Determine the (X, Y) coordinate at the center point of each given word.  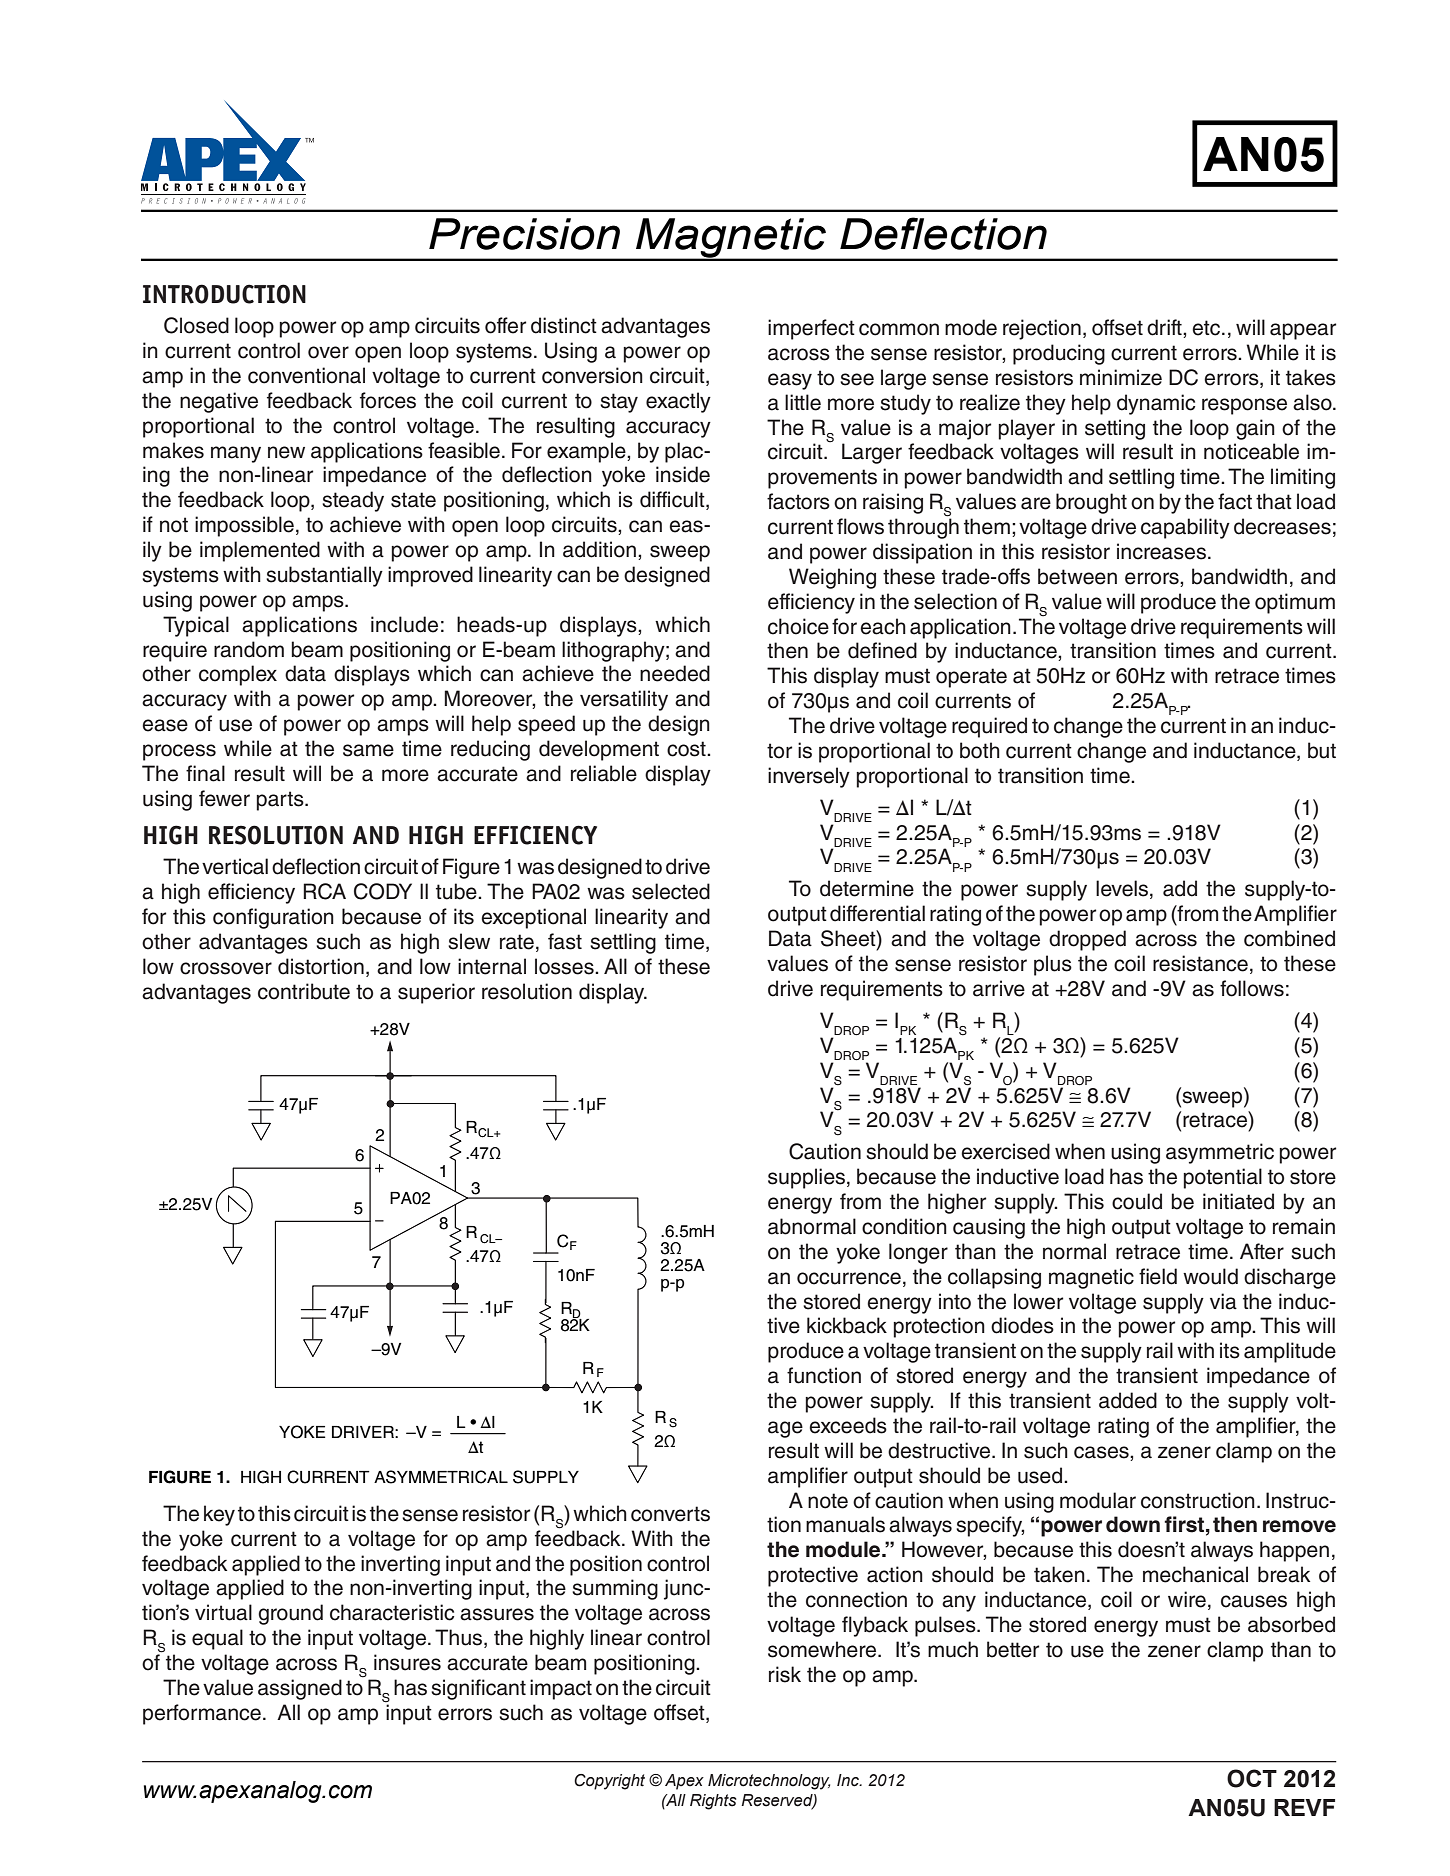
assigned (300, 1689)
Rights (713, 1802)
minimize (1121, 377)
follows (1252, 988)
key (219, 1515)
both (980, 750)
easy (790, 381)
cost (687, 749)
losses (565, 966)
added (1128, 1400)
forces (388, 400)
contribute (304, 991)
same (368, 750)
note (828, 1501)
